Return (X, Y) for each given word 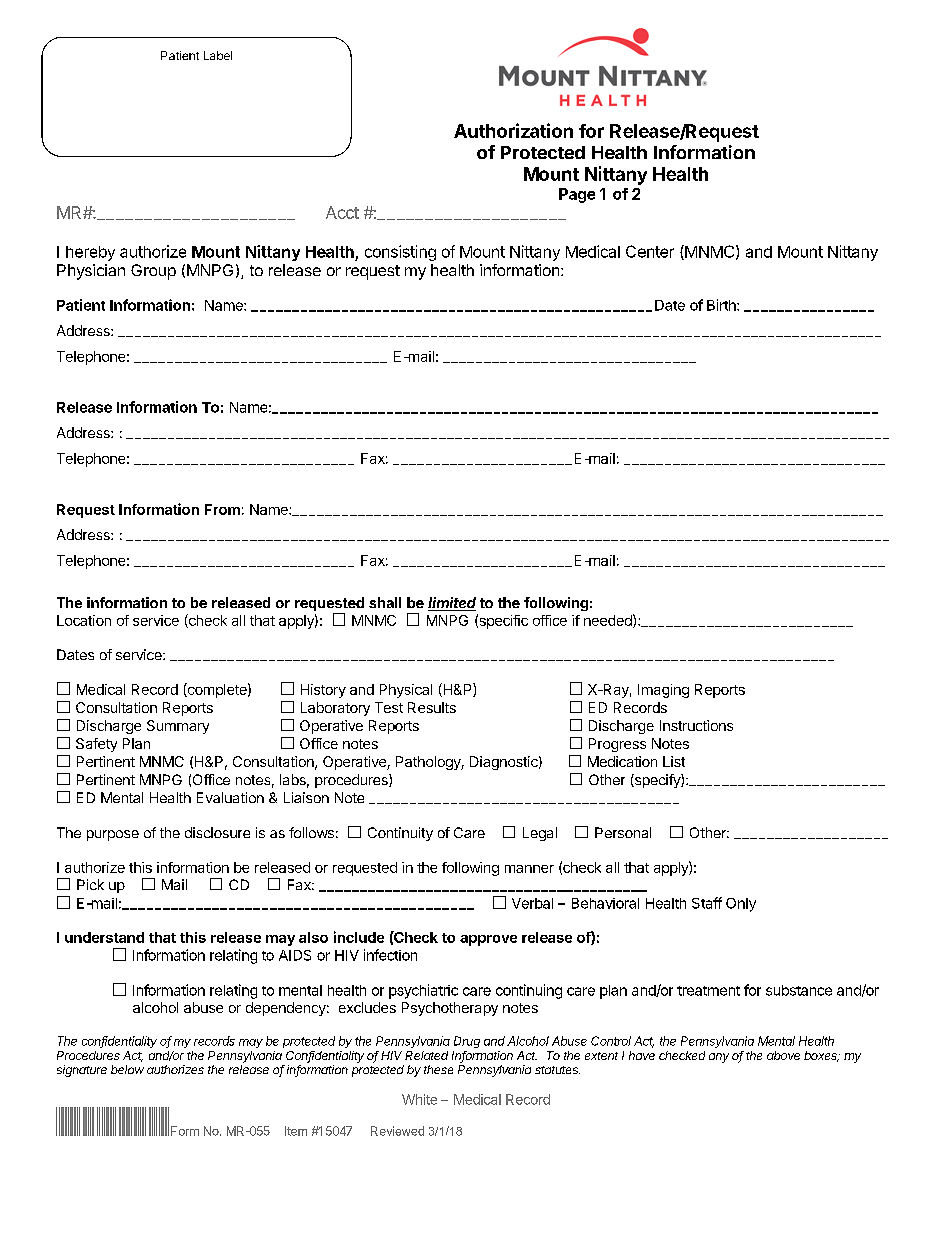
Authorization (513, 130)
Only (741, 905)
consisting (400, 253)
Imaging (663, 691)
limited (452, 604)
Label (218, 55)
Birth (722, 305)
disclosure (217, 832)
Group (153, 272)
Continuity (400, 834)
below (127, 1069)
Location (84, 620)
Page (577, 195)
